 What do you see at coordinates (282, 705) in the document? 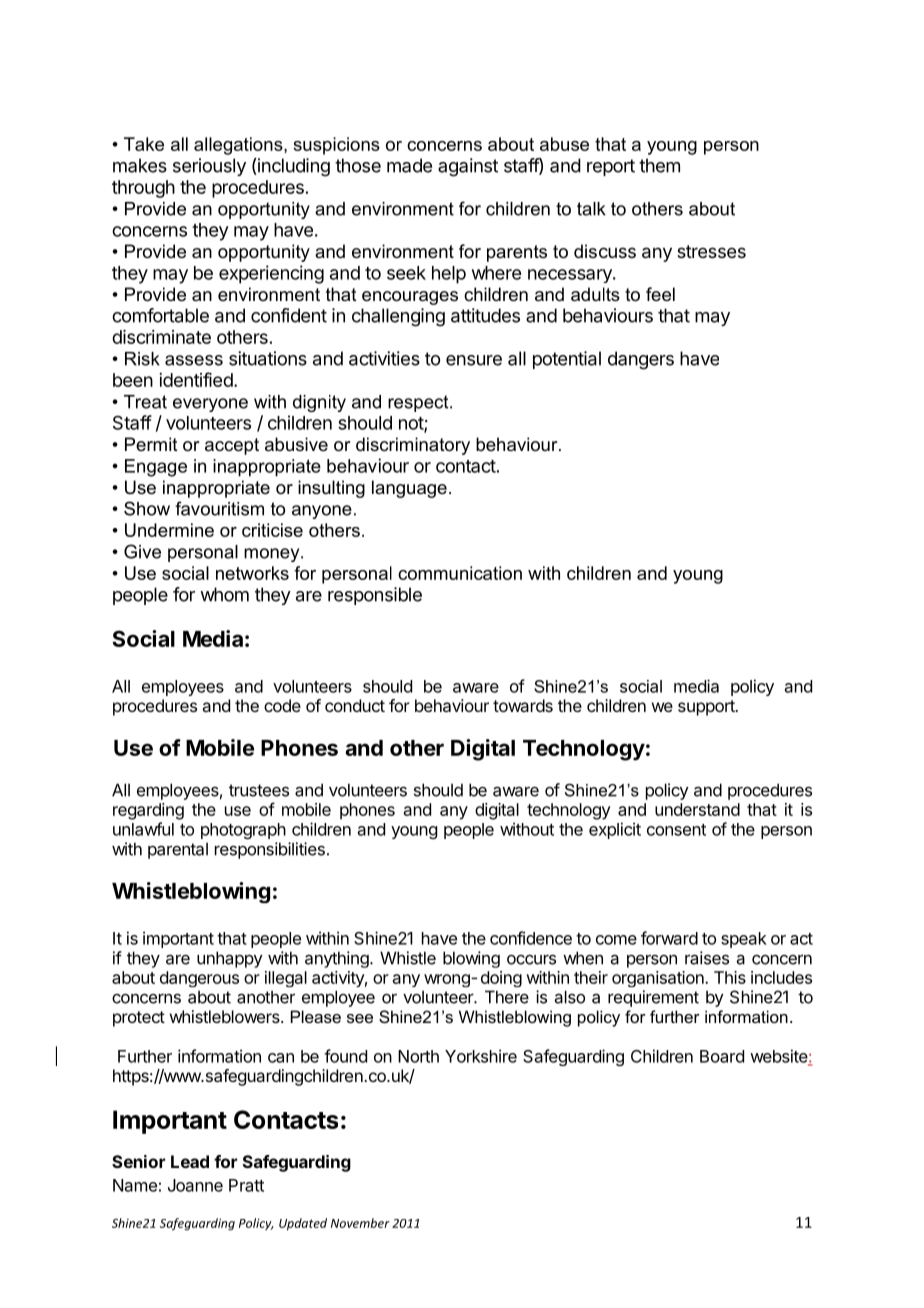
I see `code` at bounding box center [282, 705].
